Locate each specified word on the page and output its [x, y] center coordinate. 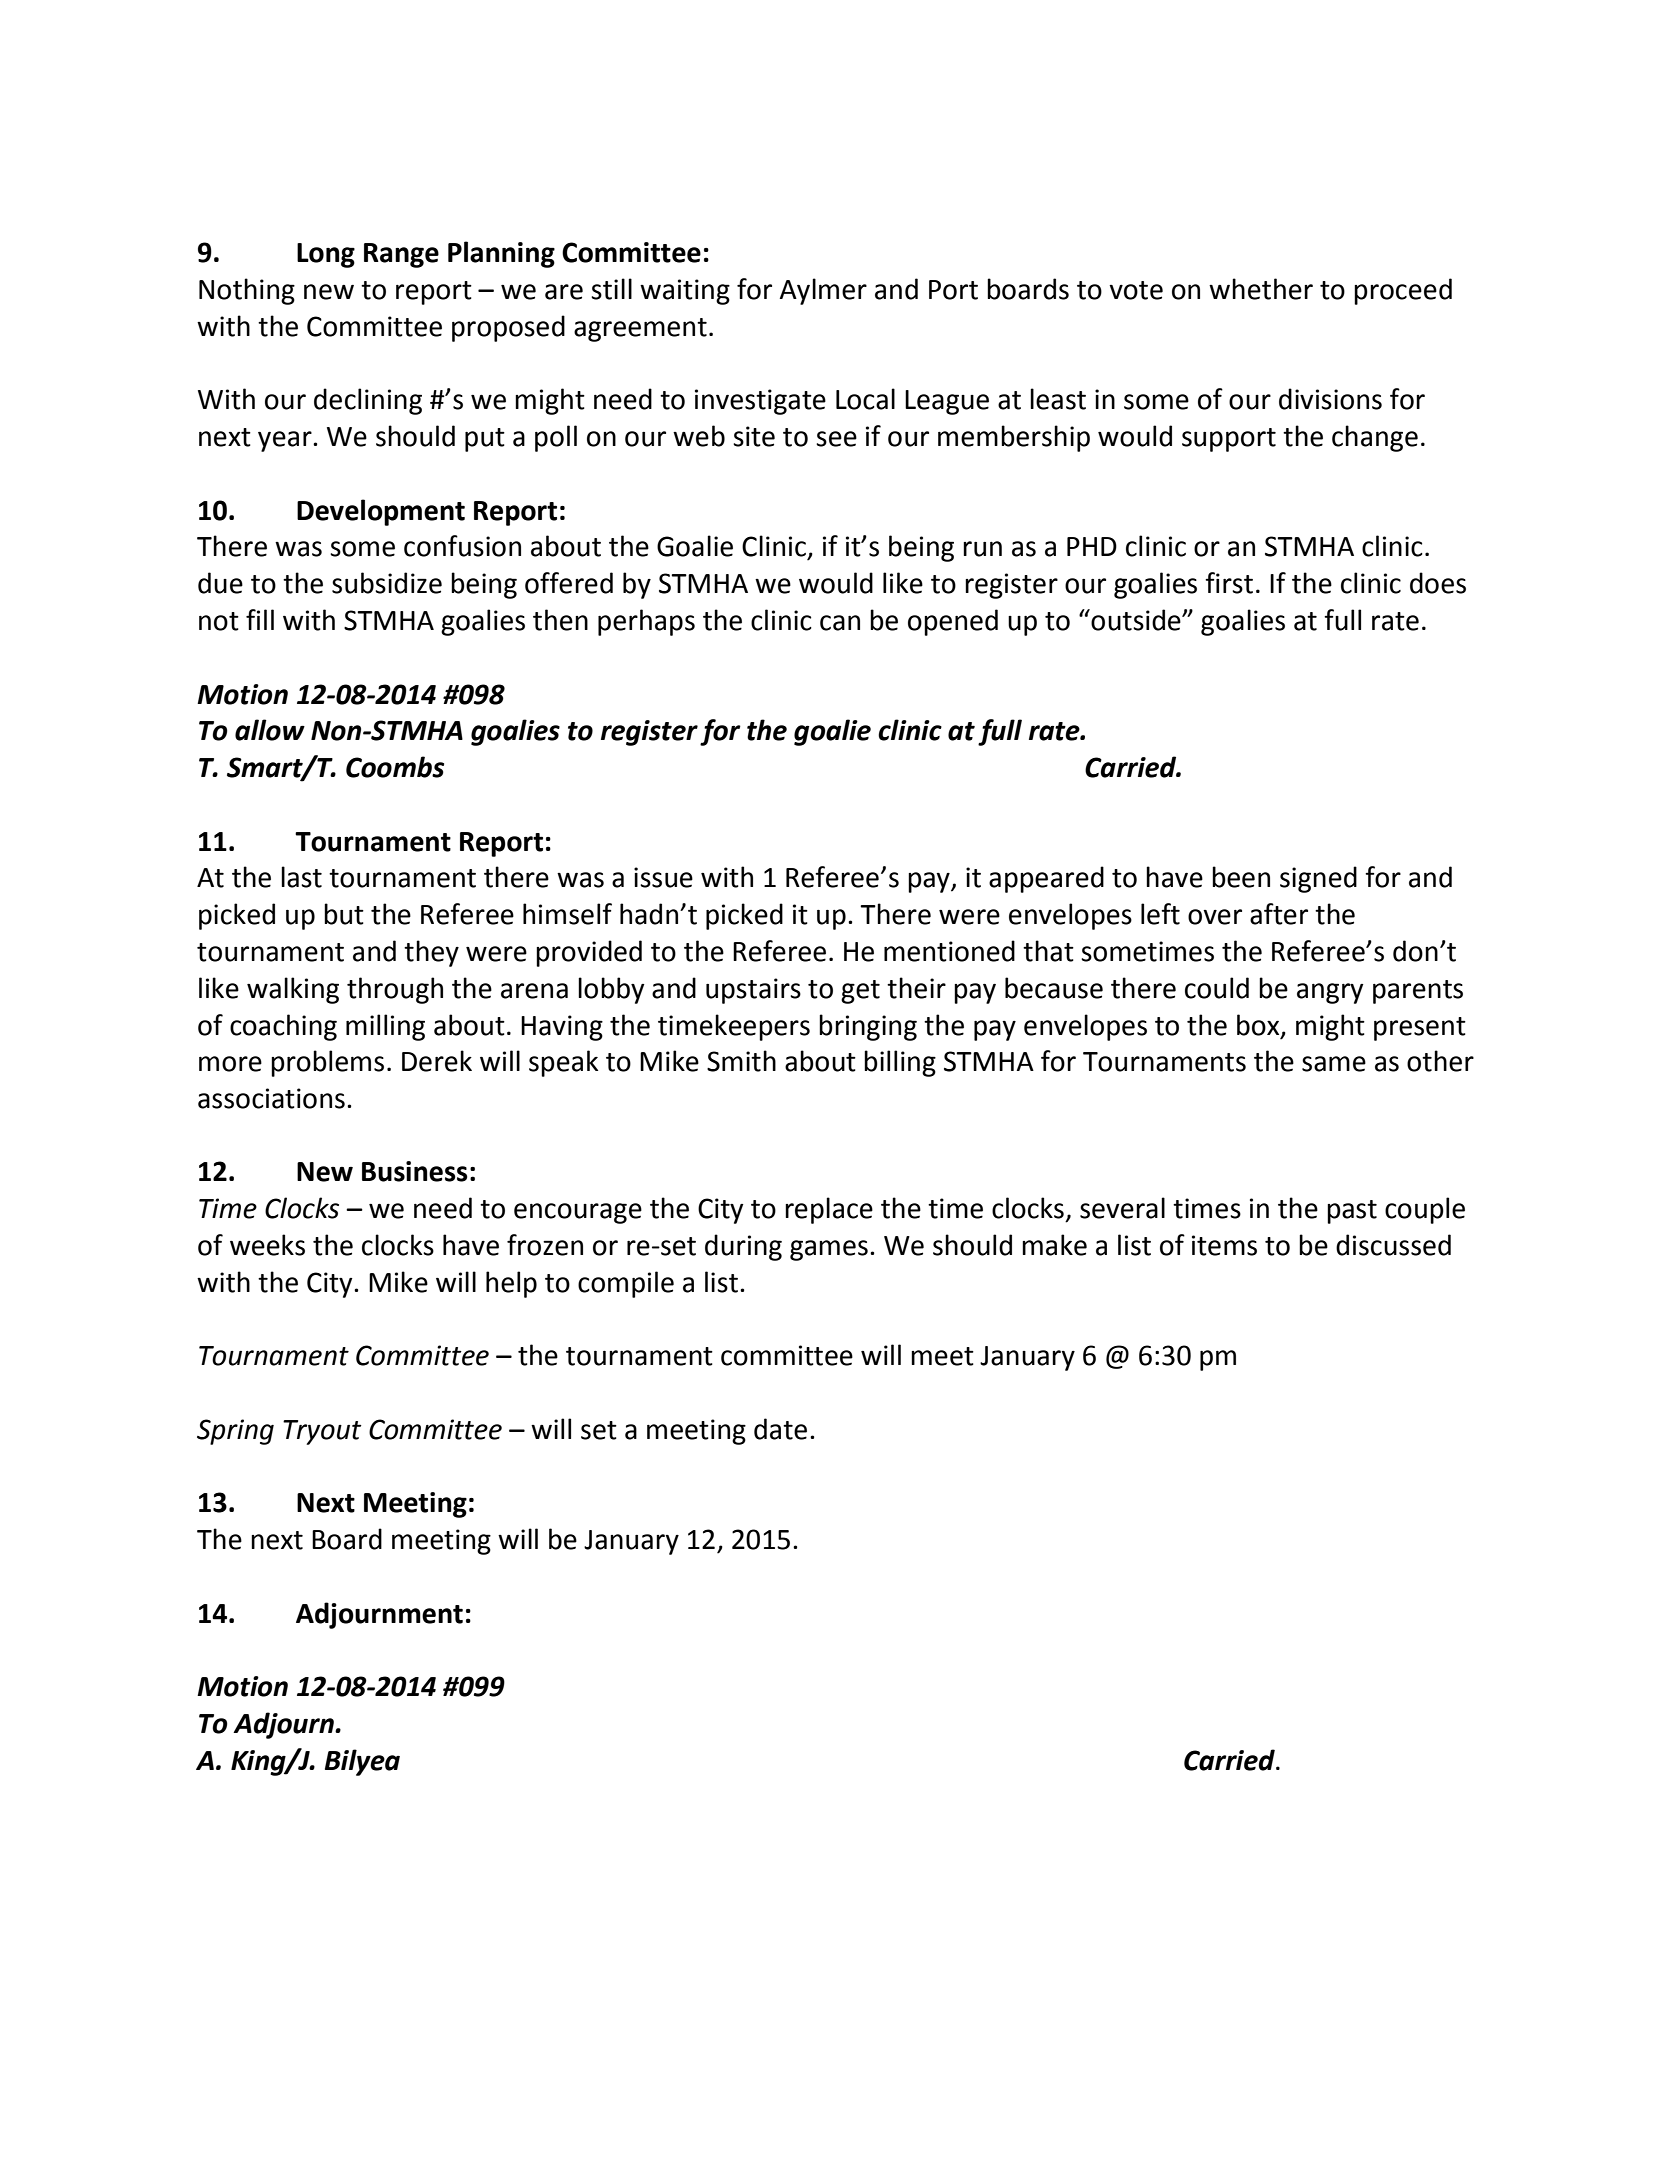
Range [401, 255]
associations [271, 1098]
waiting [685, 292]
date [780, 1429]
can [840, 623]
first [1229, 583]
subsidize [387, 583]
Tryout [322, 1432]
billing [900, 1063]
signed [1318, 879]
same [1334, 1064]
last [301, 877]
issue [663, 877]
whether [1261, 289]
